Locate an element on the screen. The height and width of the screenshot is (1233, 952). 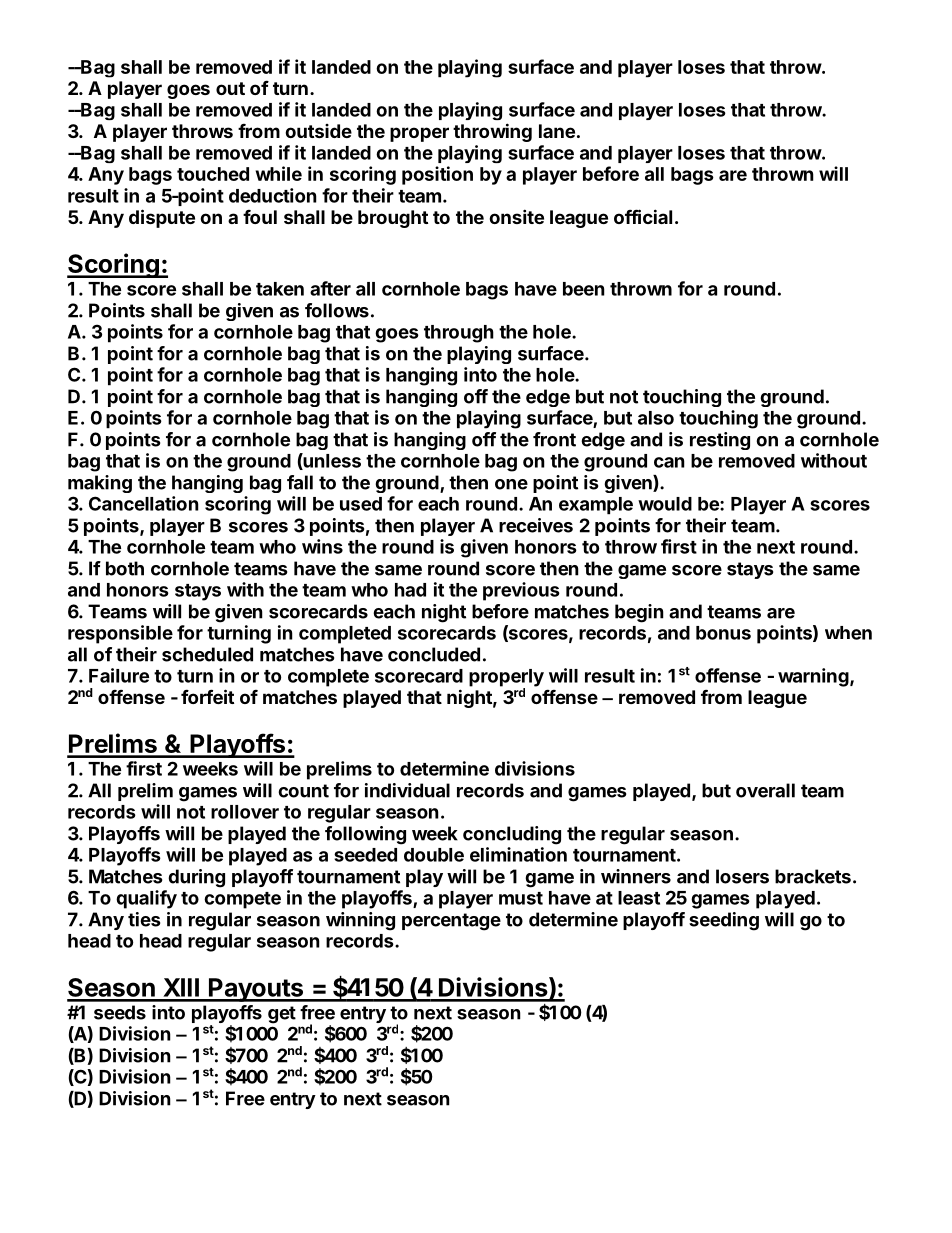
rollover is located at coordinates (245, 812).
